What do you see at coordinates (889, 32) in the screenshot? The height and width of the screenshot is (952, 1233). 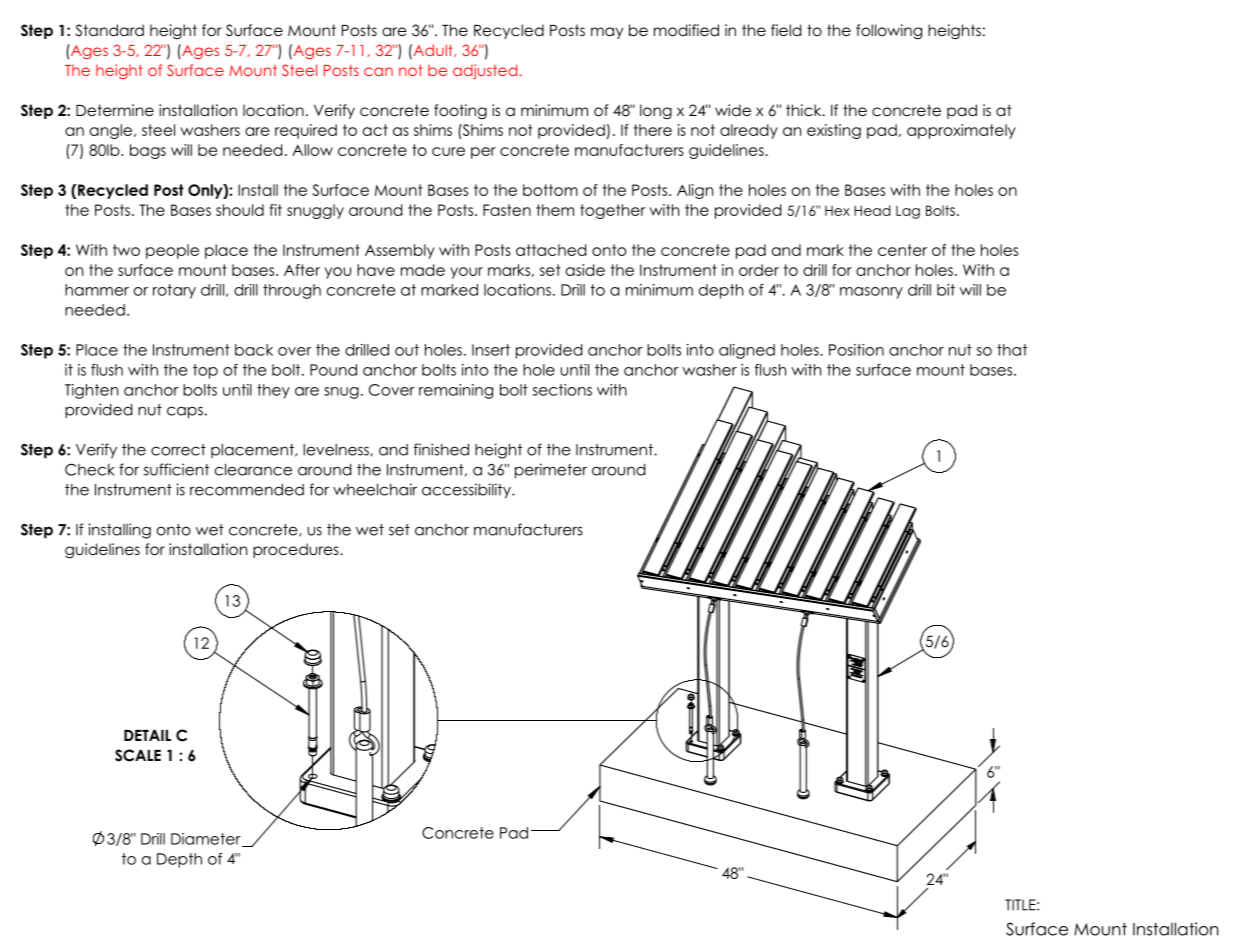 I see `following` at bounding box center [889, 32].
